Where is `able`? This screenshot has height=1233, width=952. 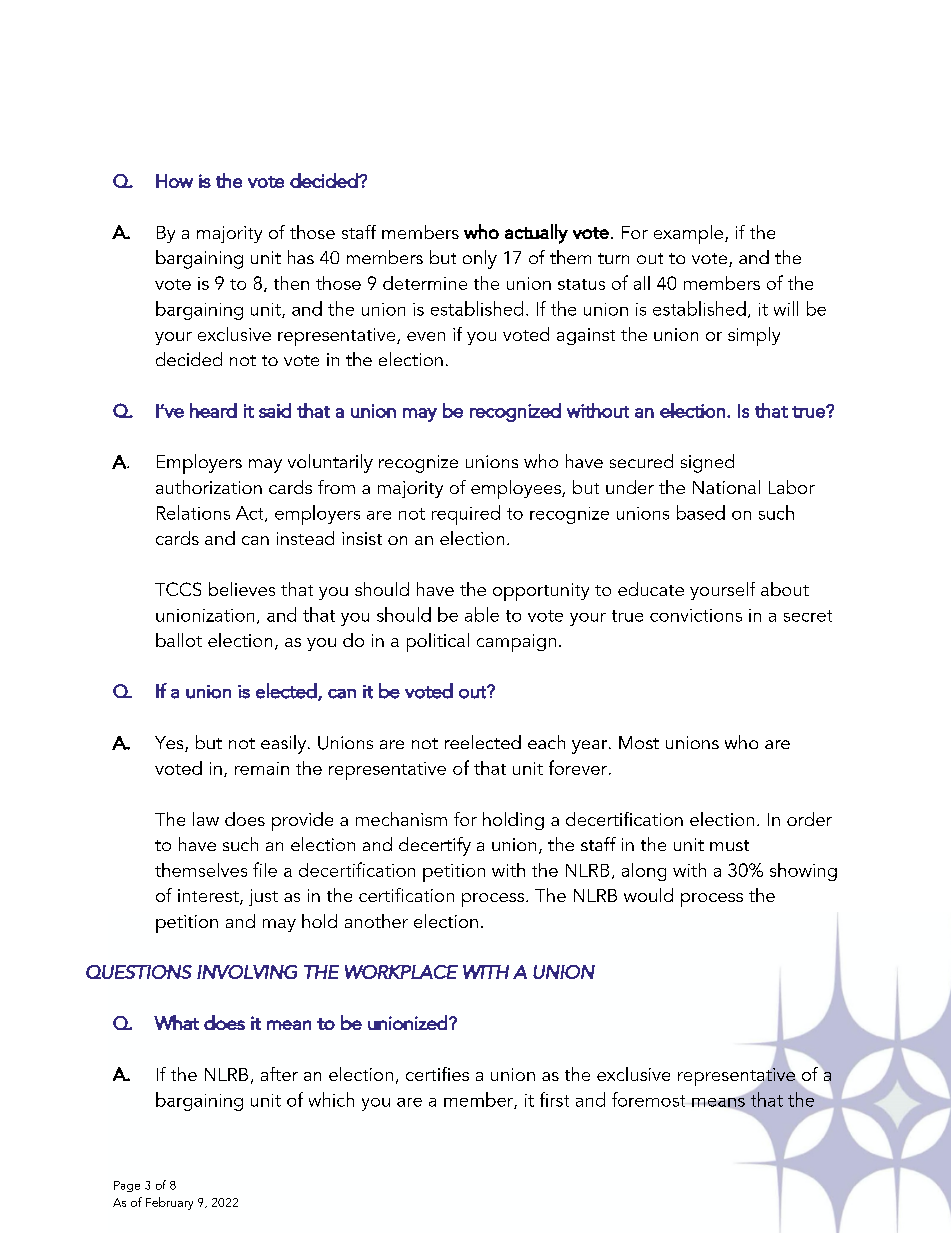 able is located at coordinates (482, 614).
